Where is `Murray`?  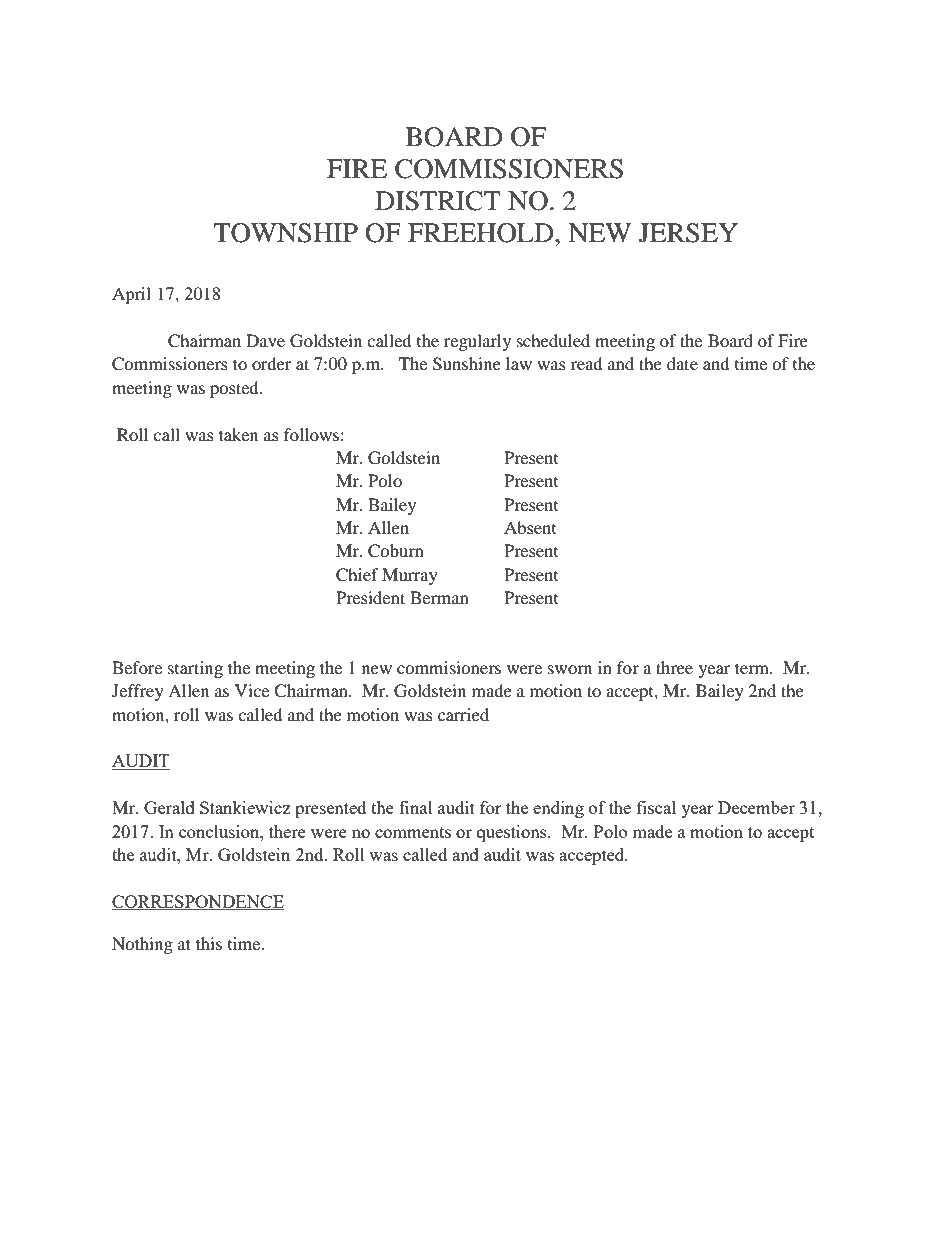
Murray is located at coordinates (410, 576).
